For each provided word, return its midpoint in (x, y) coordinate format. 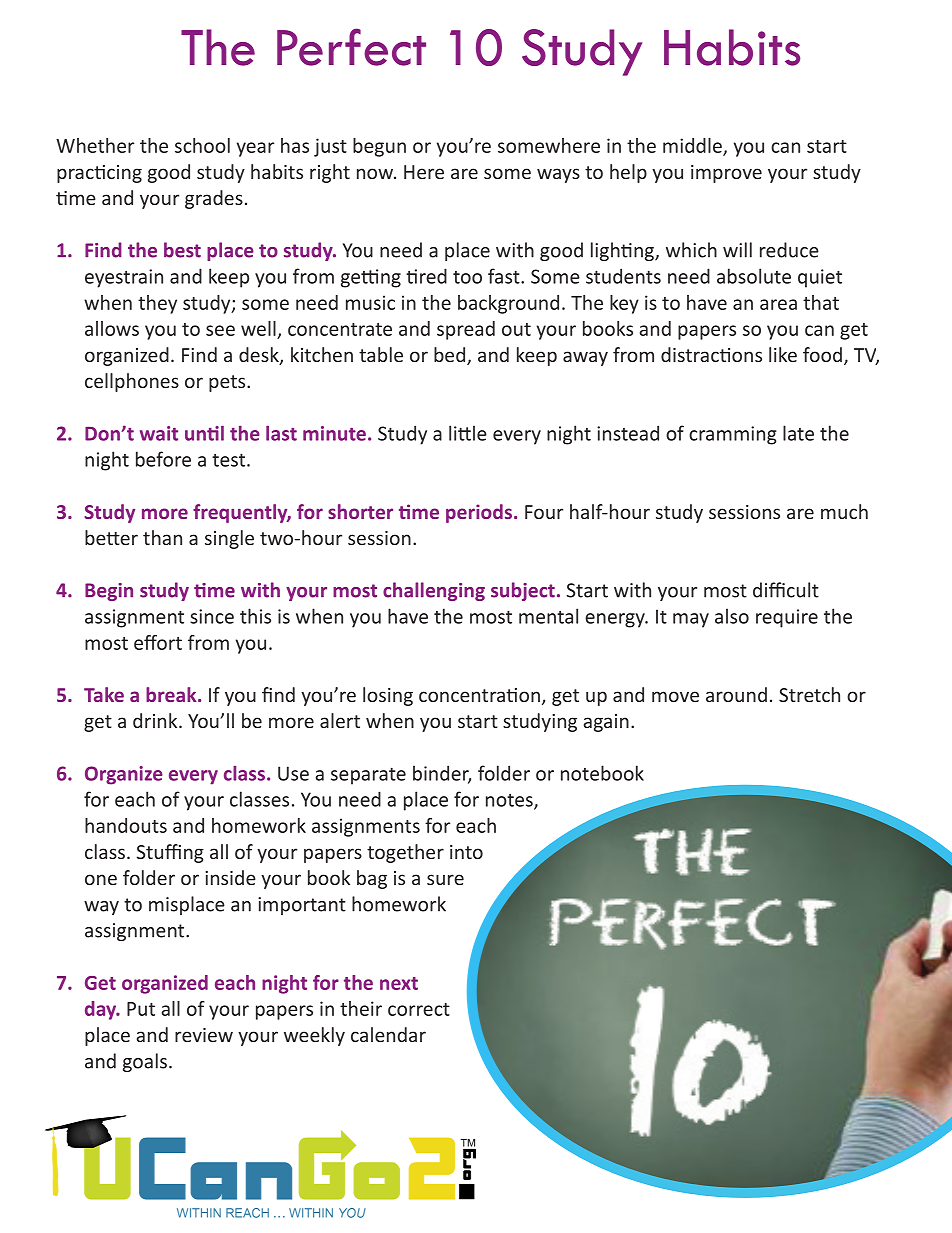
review (204, 1035)
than (162, 537)
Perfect (351, 47)
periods (479, 513)
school (202, 145)
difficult (786, 590)
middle (693, 146)
